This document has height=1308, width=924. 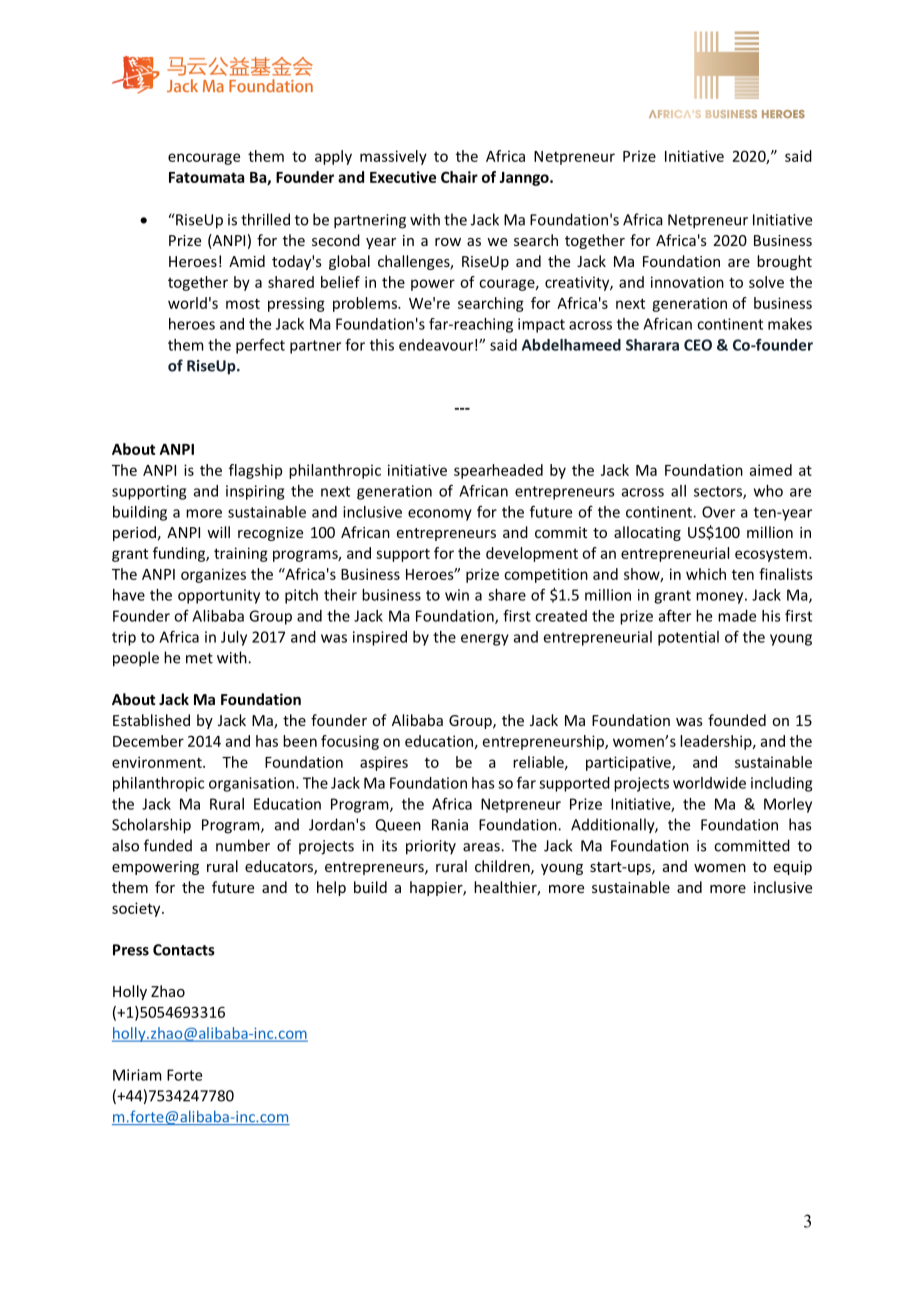 What do you see at coordinates (737, 720) in the document?
I see `founded` at bounding box center [737, 720].
